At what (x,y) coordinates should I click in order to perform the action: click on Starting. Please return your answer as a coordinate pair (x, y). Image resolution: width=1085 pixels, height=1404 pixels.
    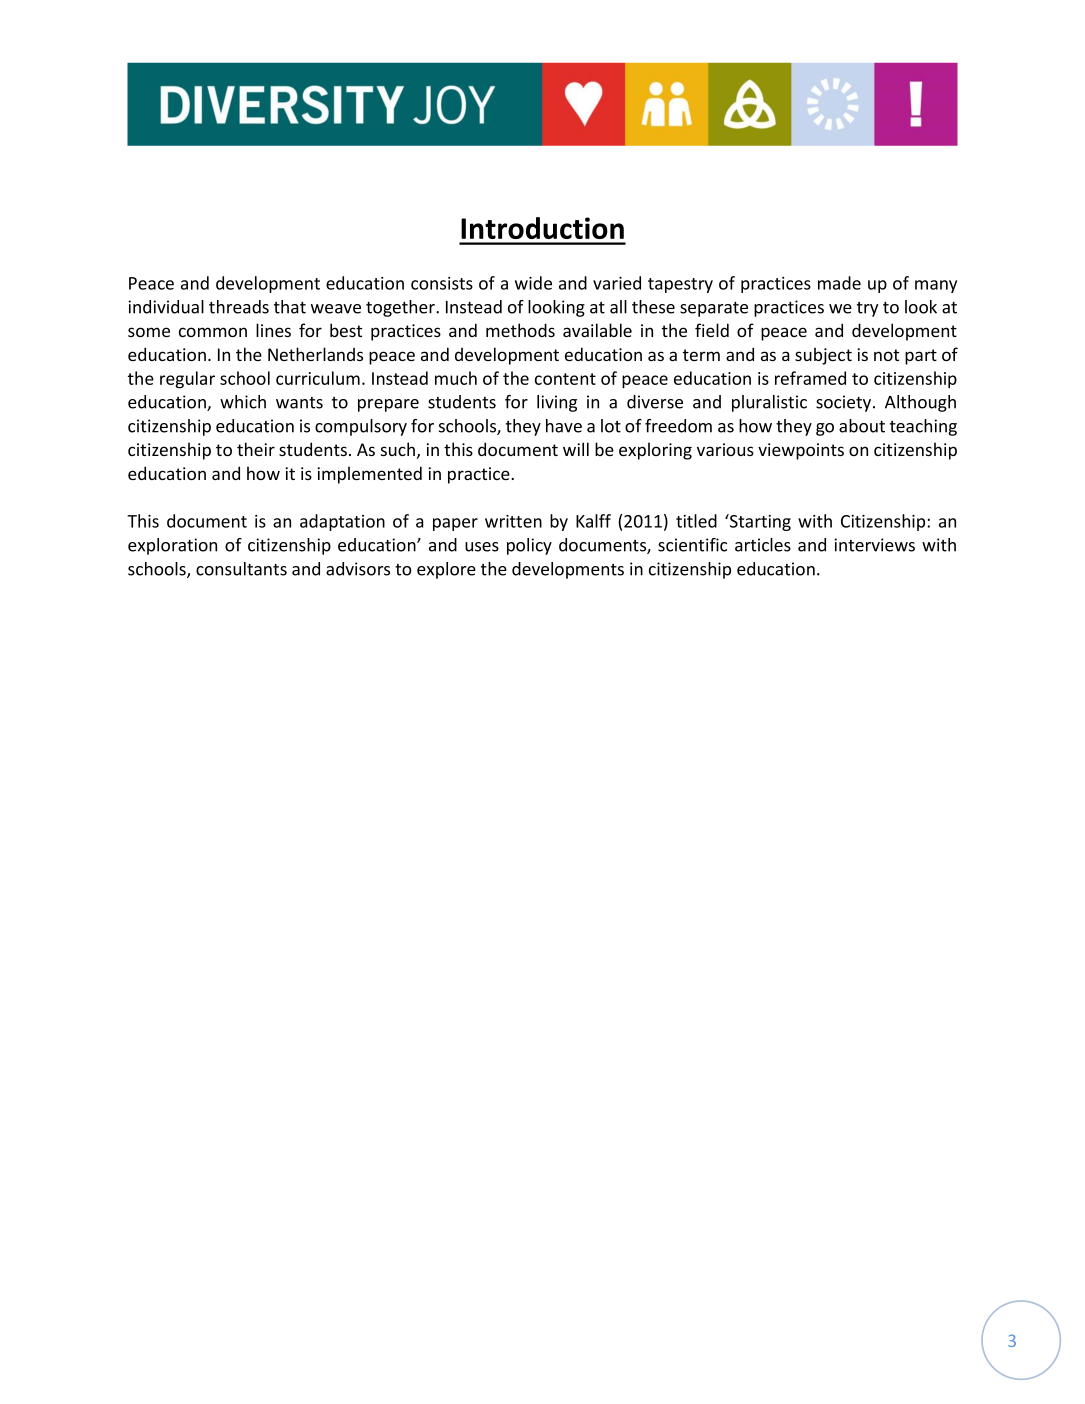
    Looking at the image, I should click on (759, 522).
